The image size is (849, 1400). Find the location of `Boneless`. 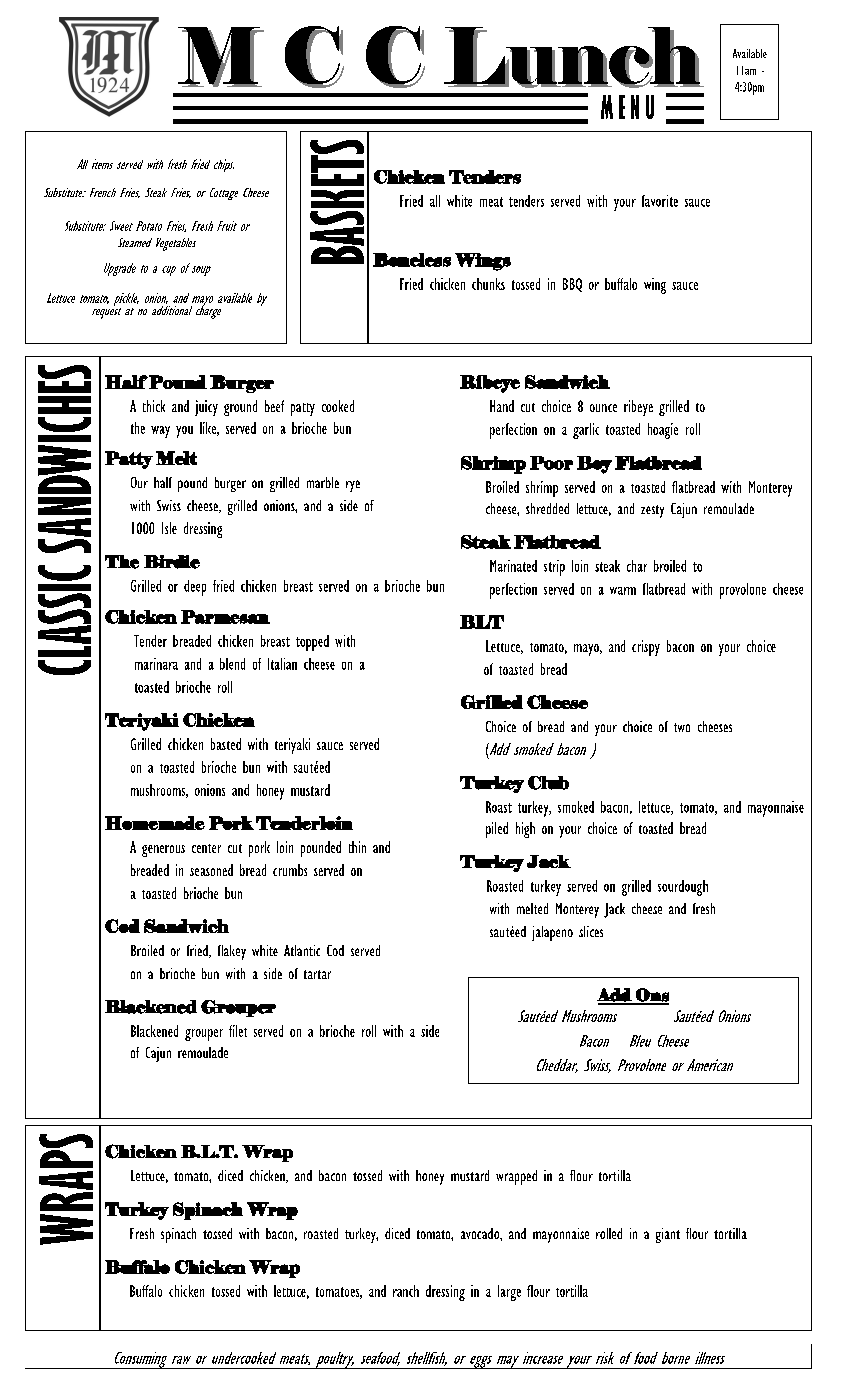

Boneless is located at coordinates (412, 260).
